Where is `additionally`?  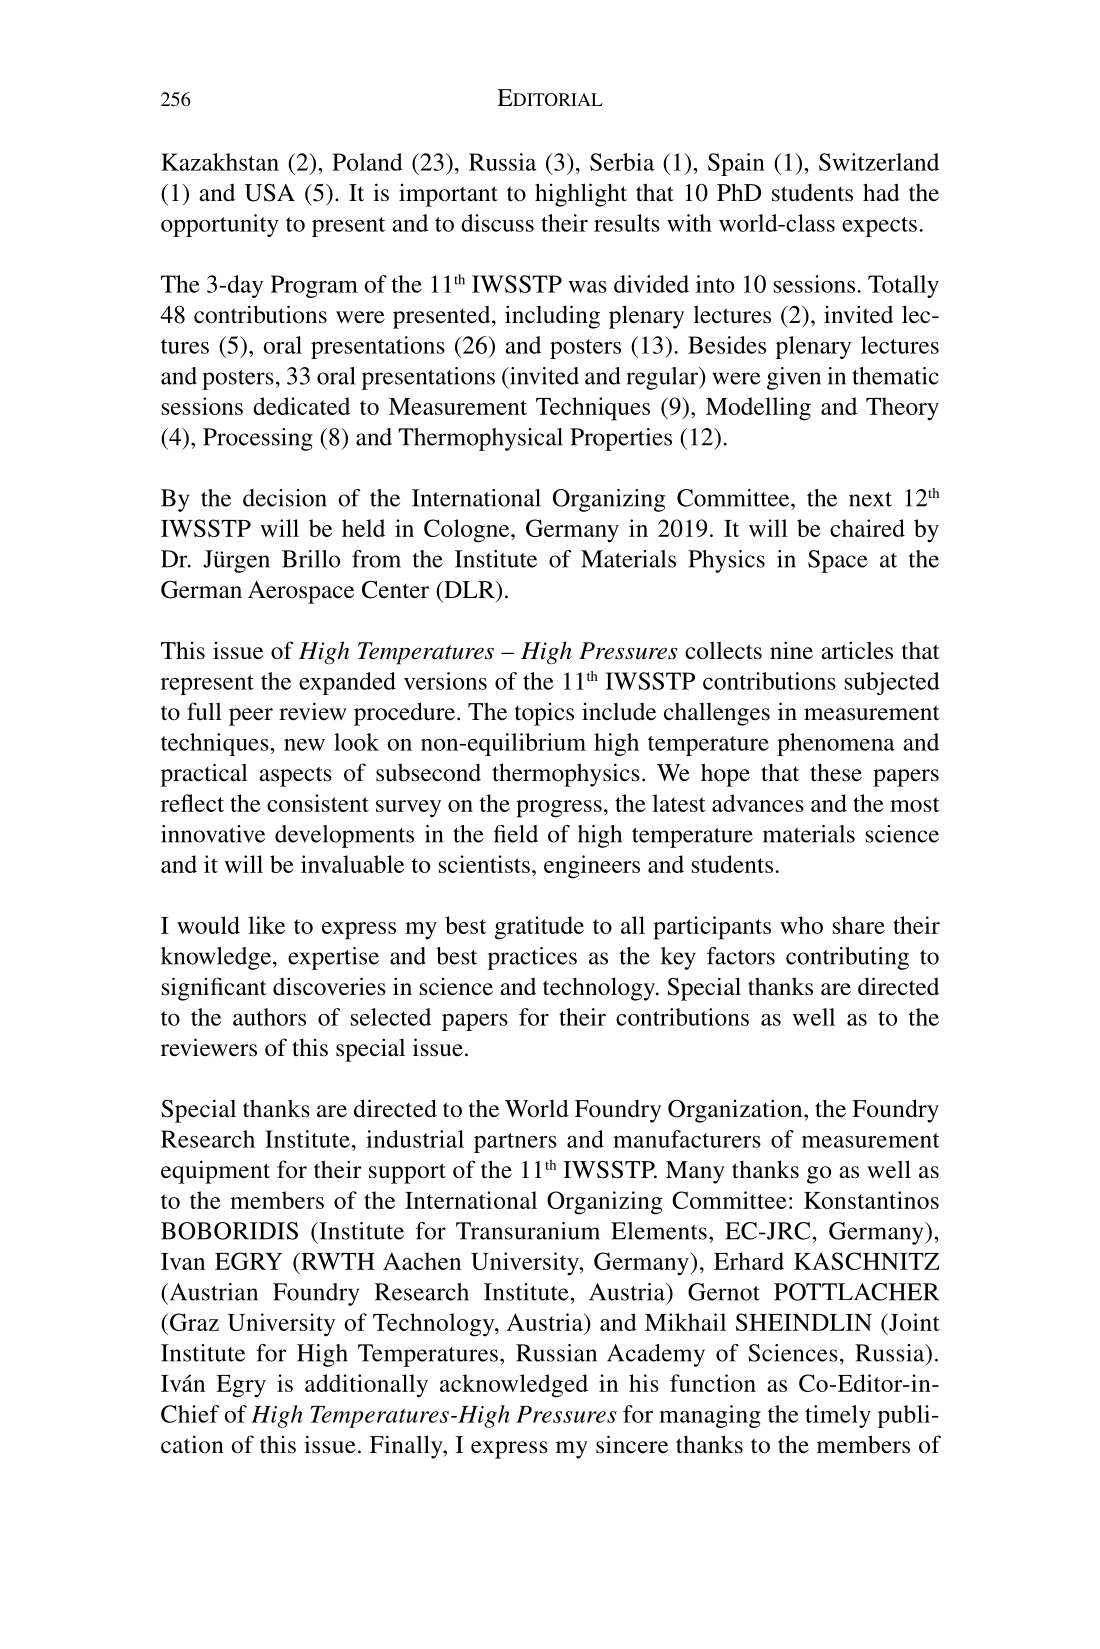
additionally is located at coordinates (366, 1386).
